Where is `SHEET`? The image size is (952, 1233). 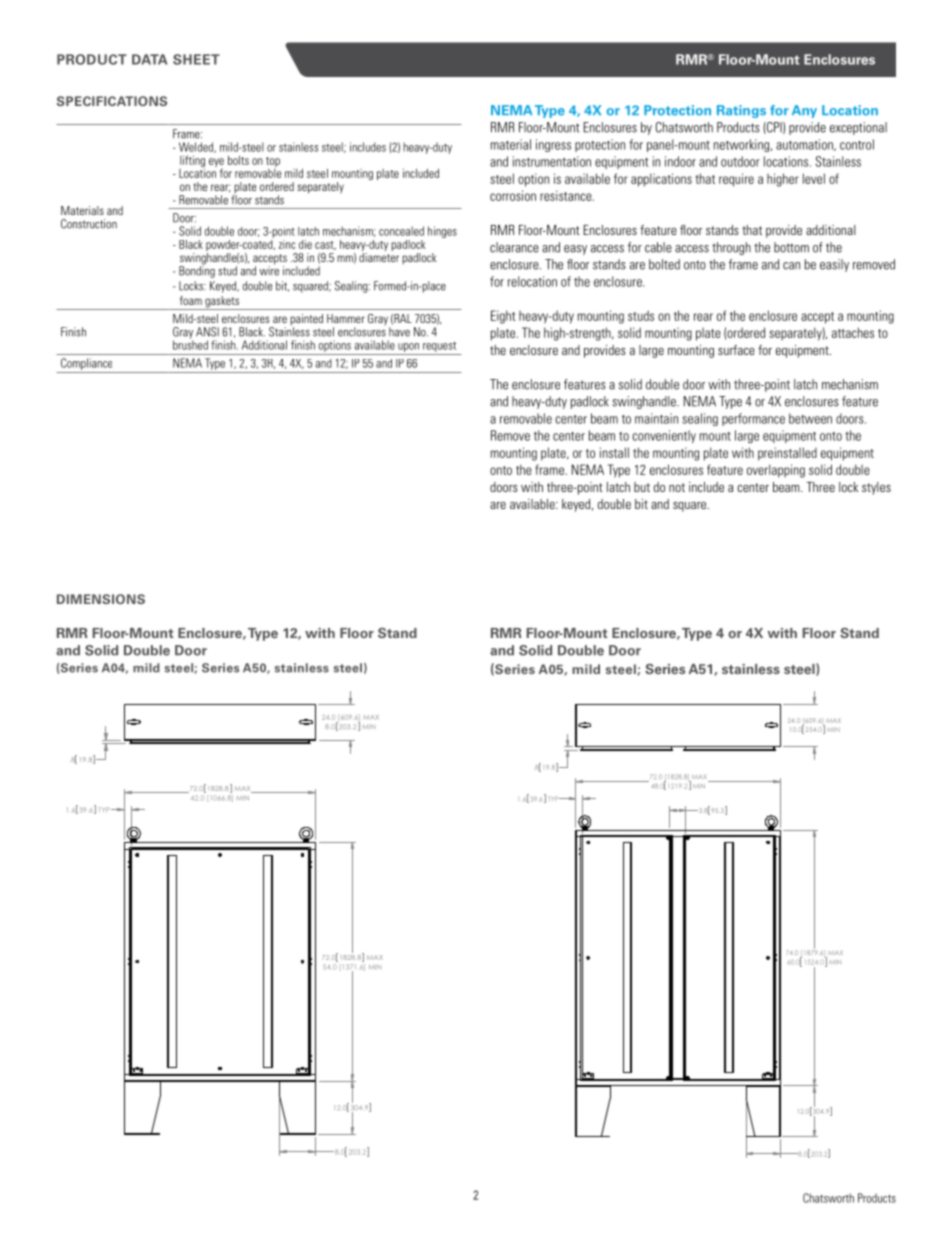 SHEET is located at coordinates (196, 59).
